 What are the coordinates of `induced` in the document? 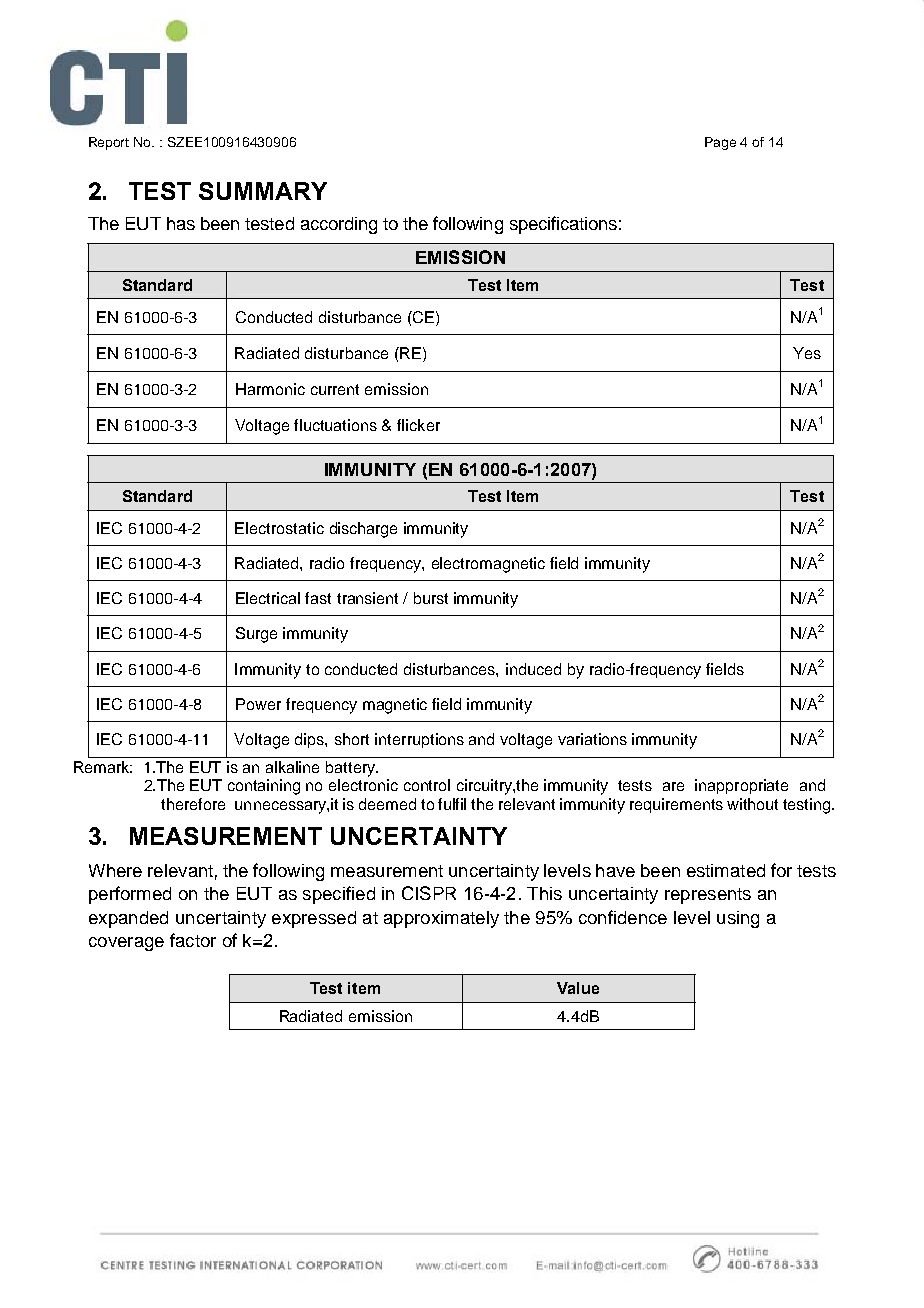 It's located at (533, 669).
